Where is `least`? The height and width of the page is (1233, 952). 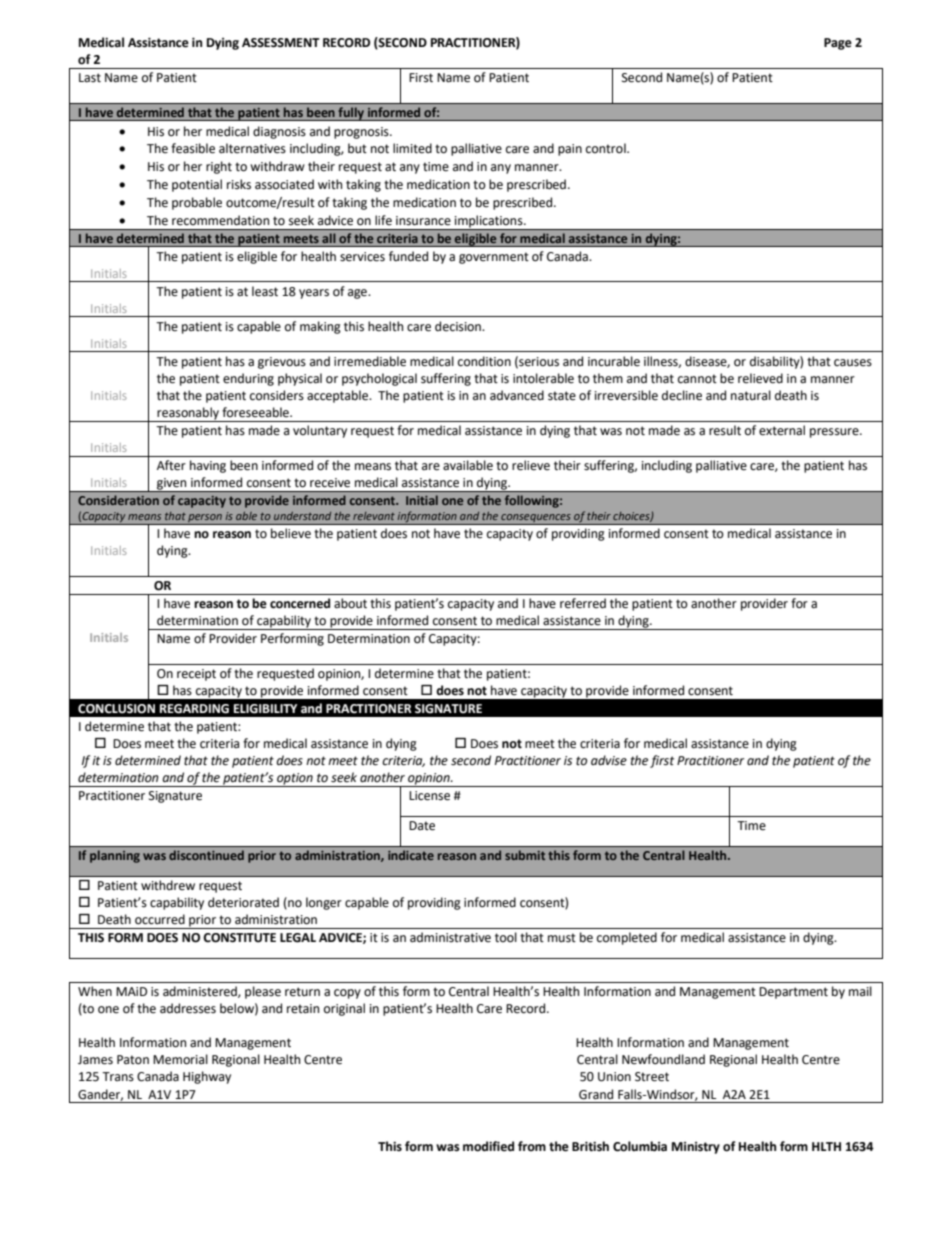
least is located at coordinates (265, 291).
